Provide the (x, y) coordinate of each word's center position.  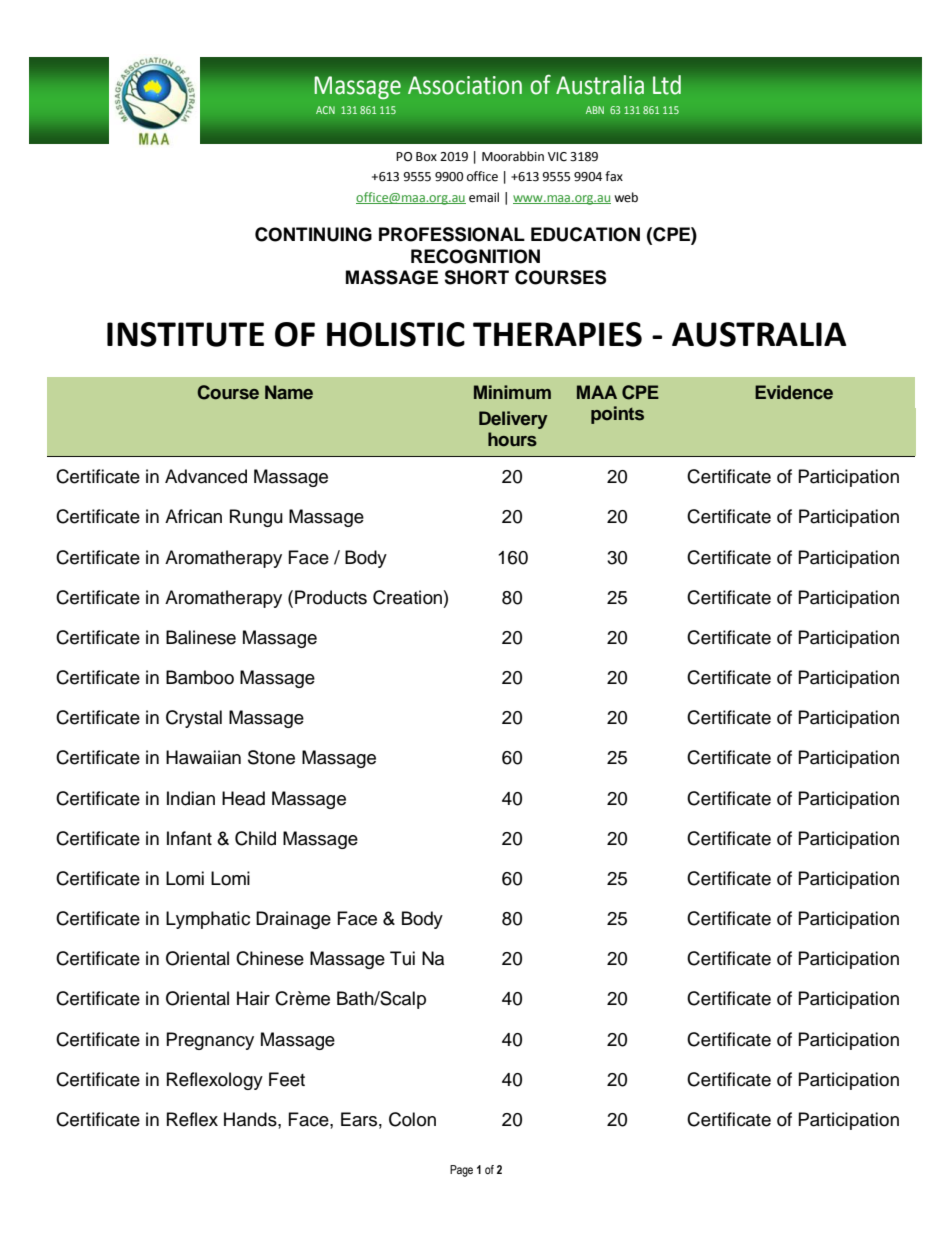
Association (465, 85)
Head (243, 798)
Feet (287, 1079)
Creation (407, 597)
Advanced (206, 476)
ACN (325, 110)
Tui (402, 958)
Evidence (794, 392)
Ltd (667, 85)
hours (512, 439)
